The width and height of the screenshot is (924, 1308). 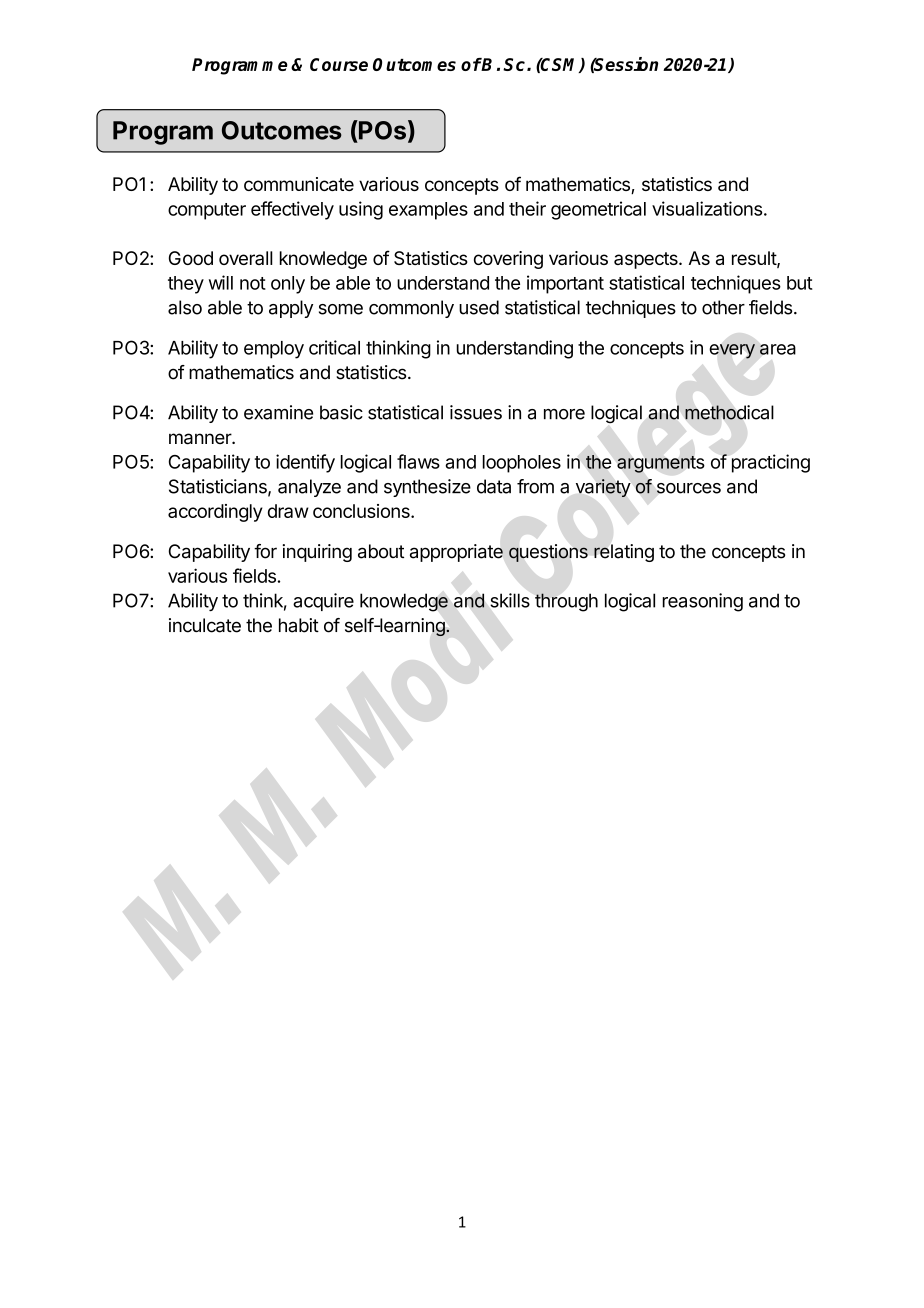 I want to click on their, so click(x=527, y=208).
